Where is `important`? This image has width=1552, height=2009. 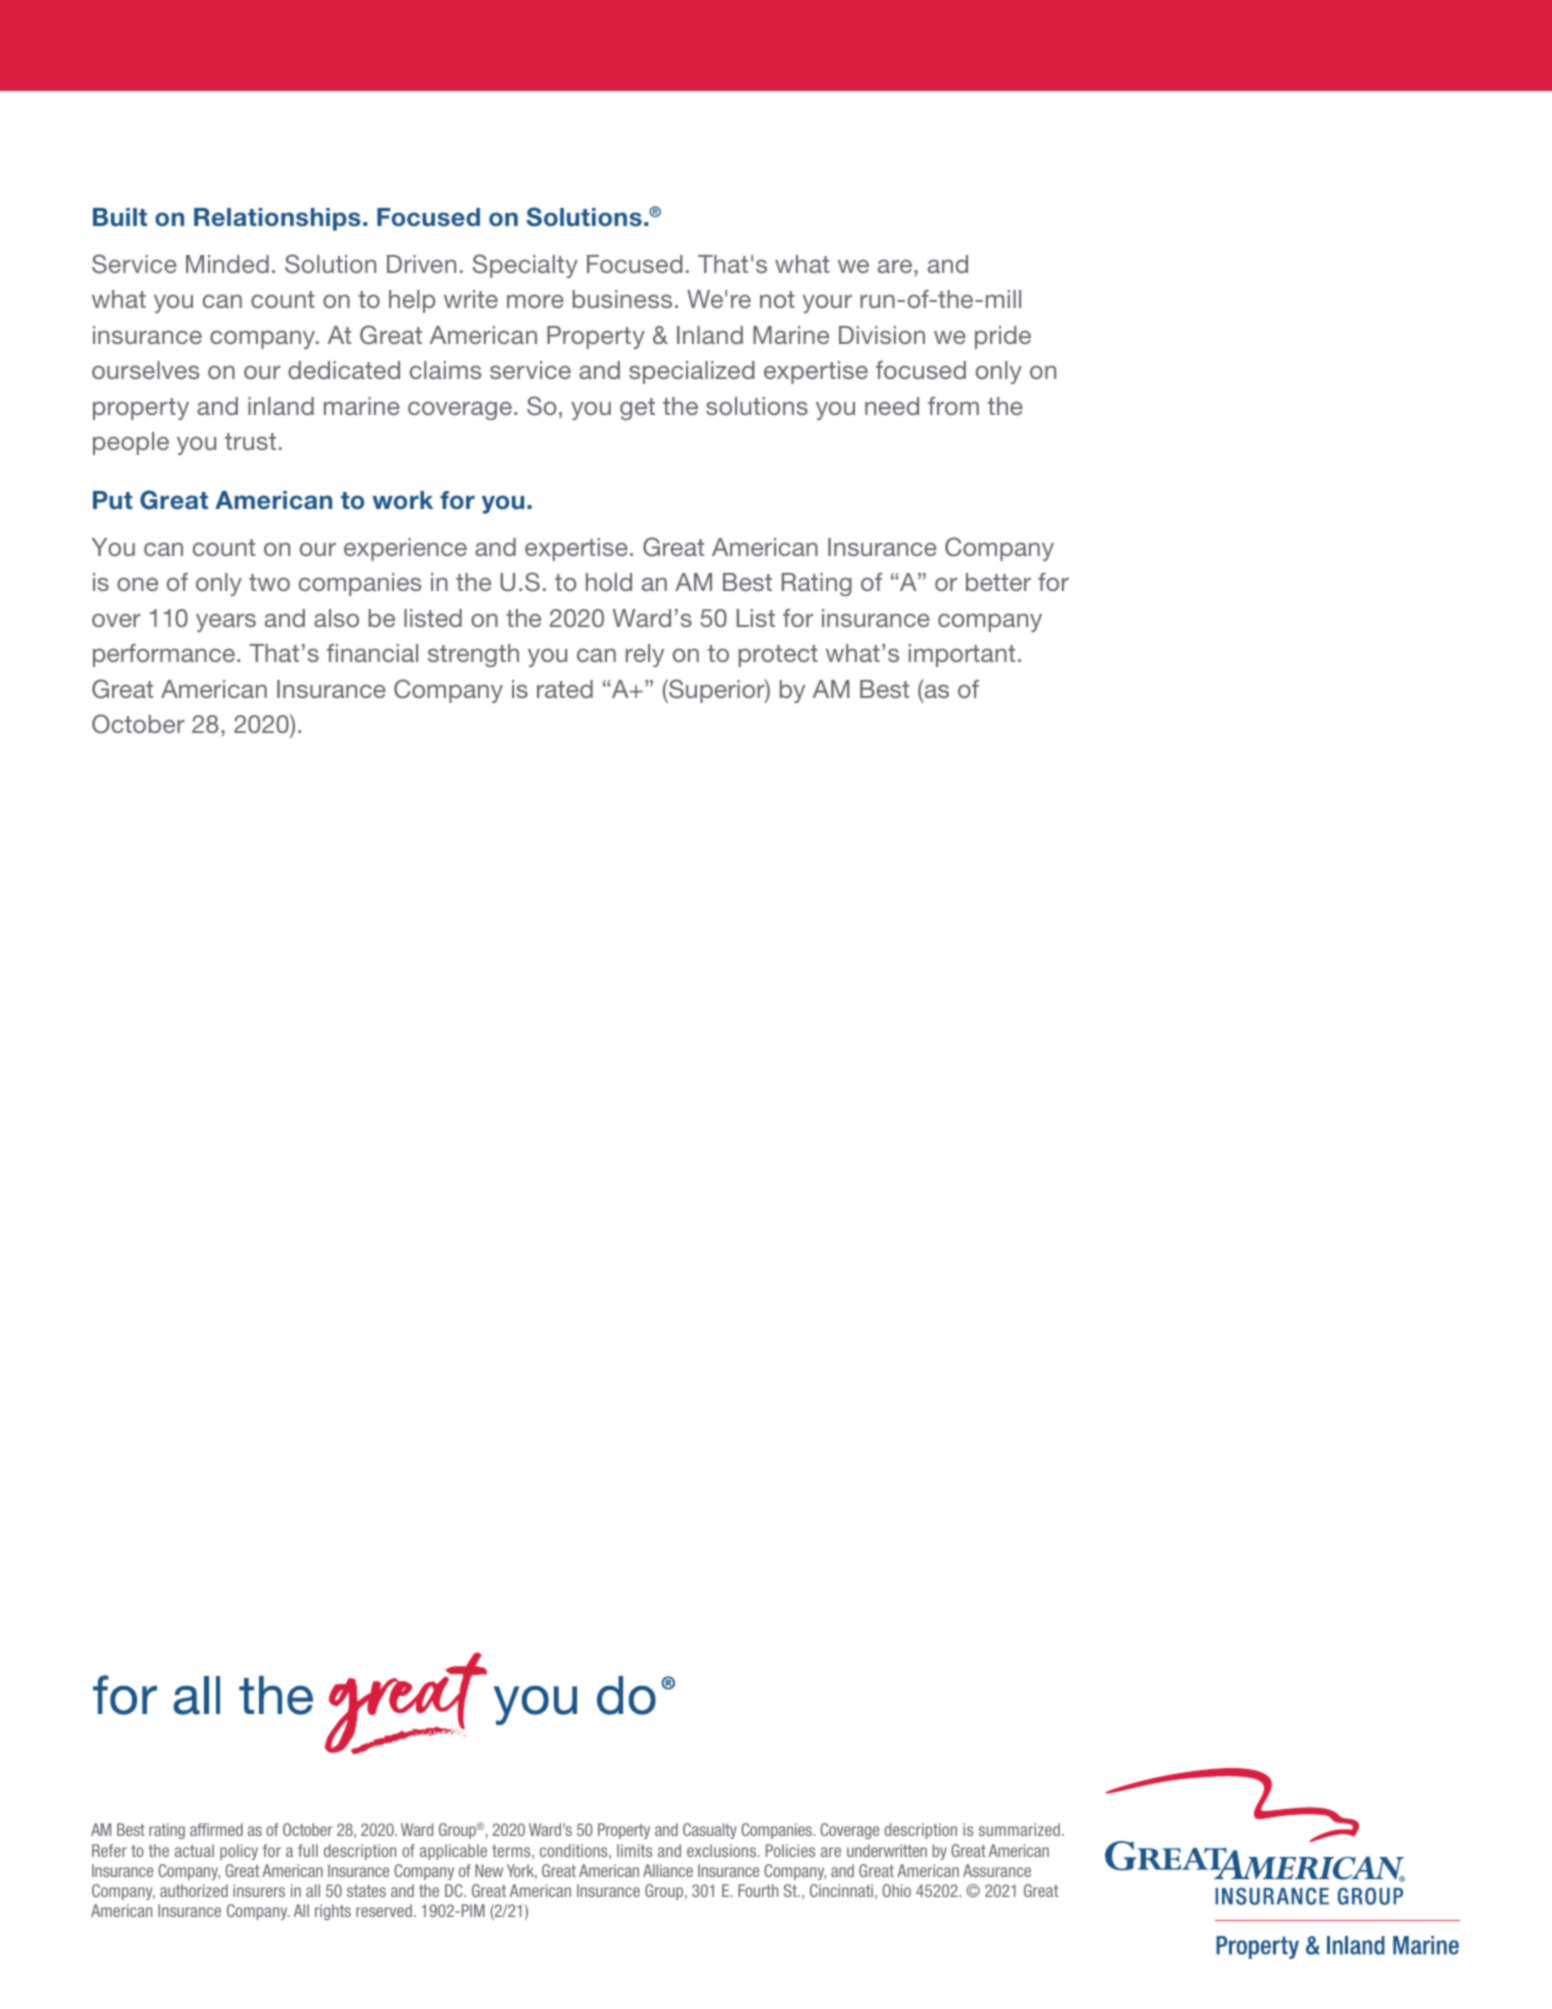
important is located at coordinates (962, 655).
